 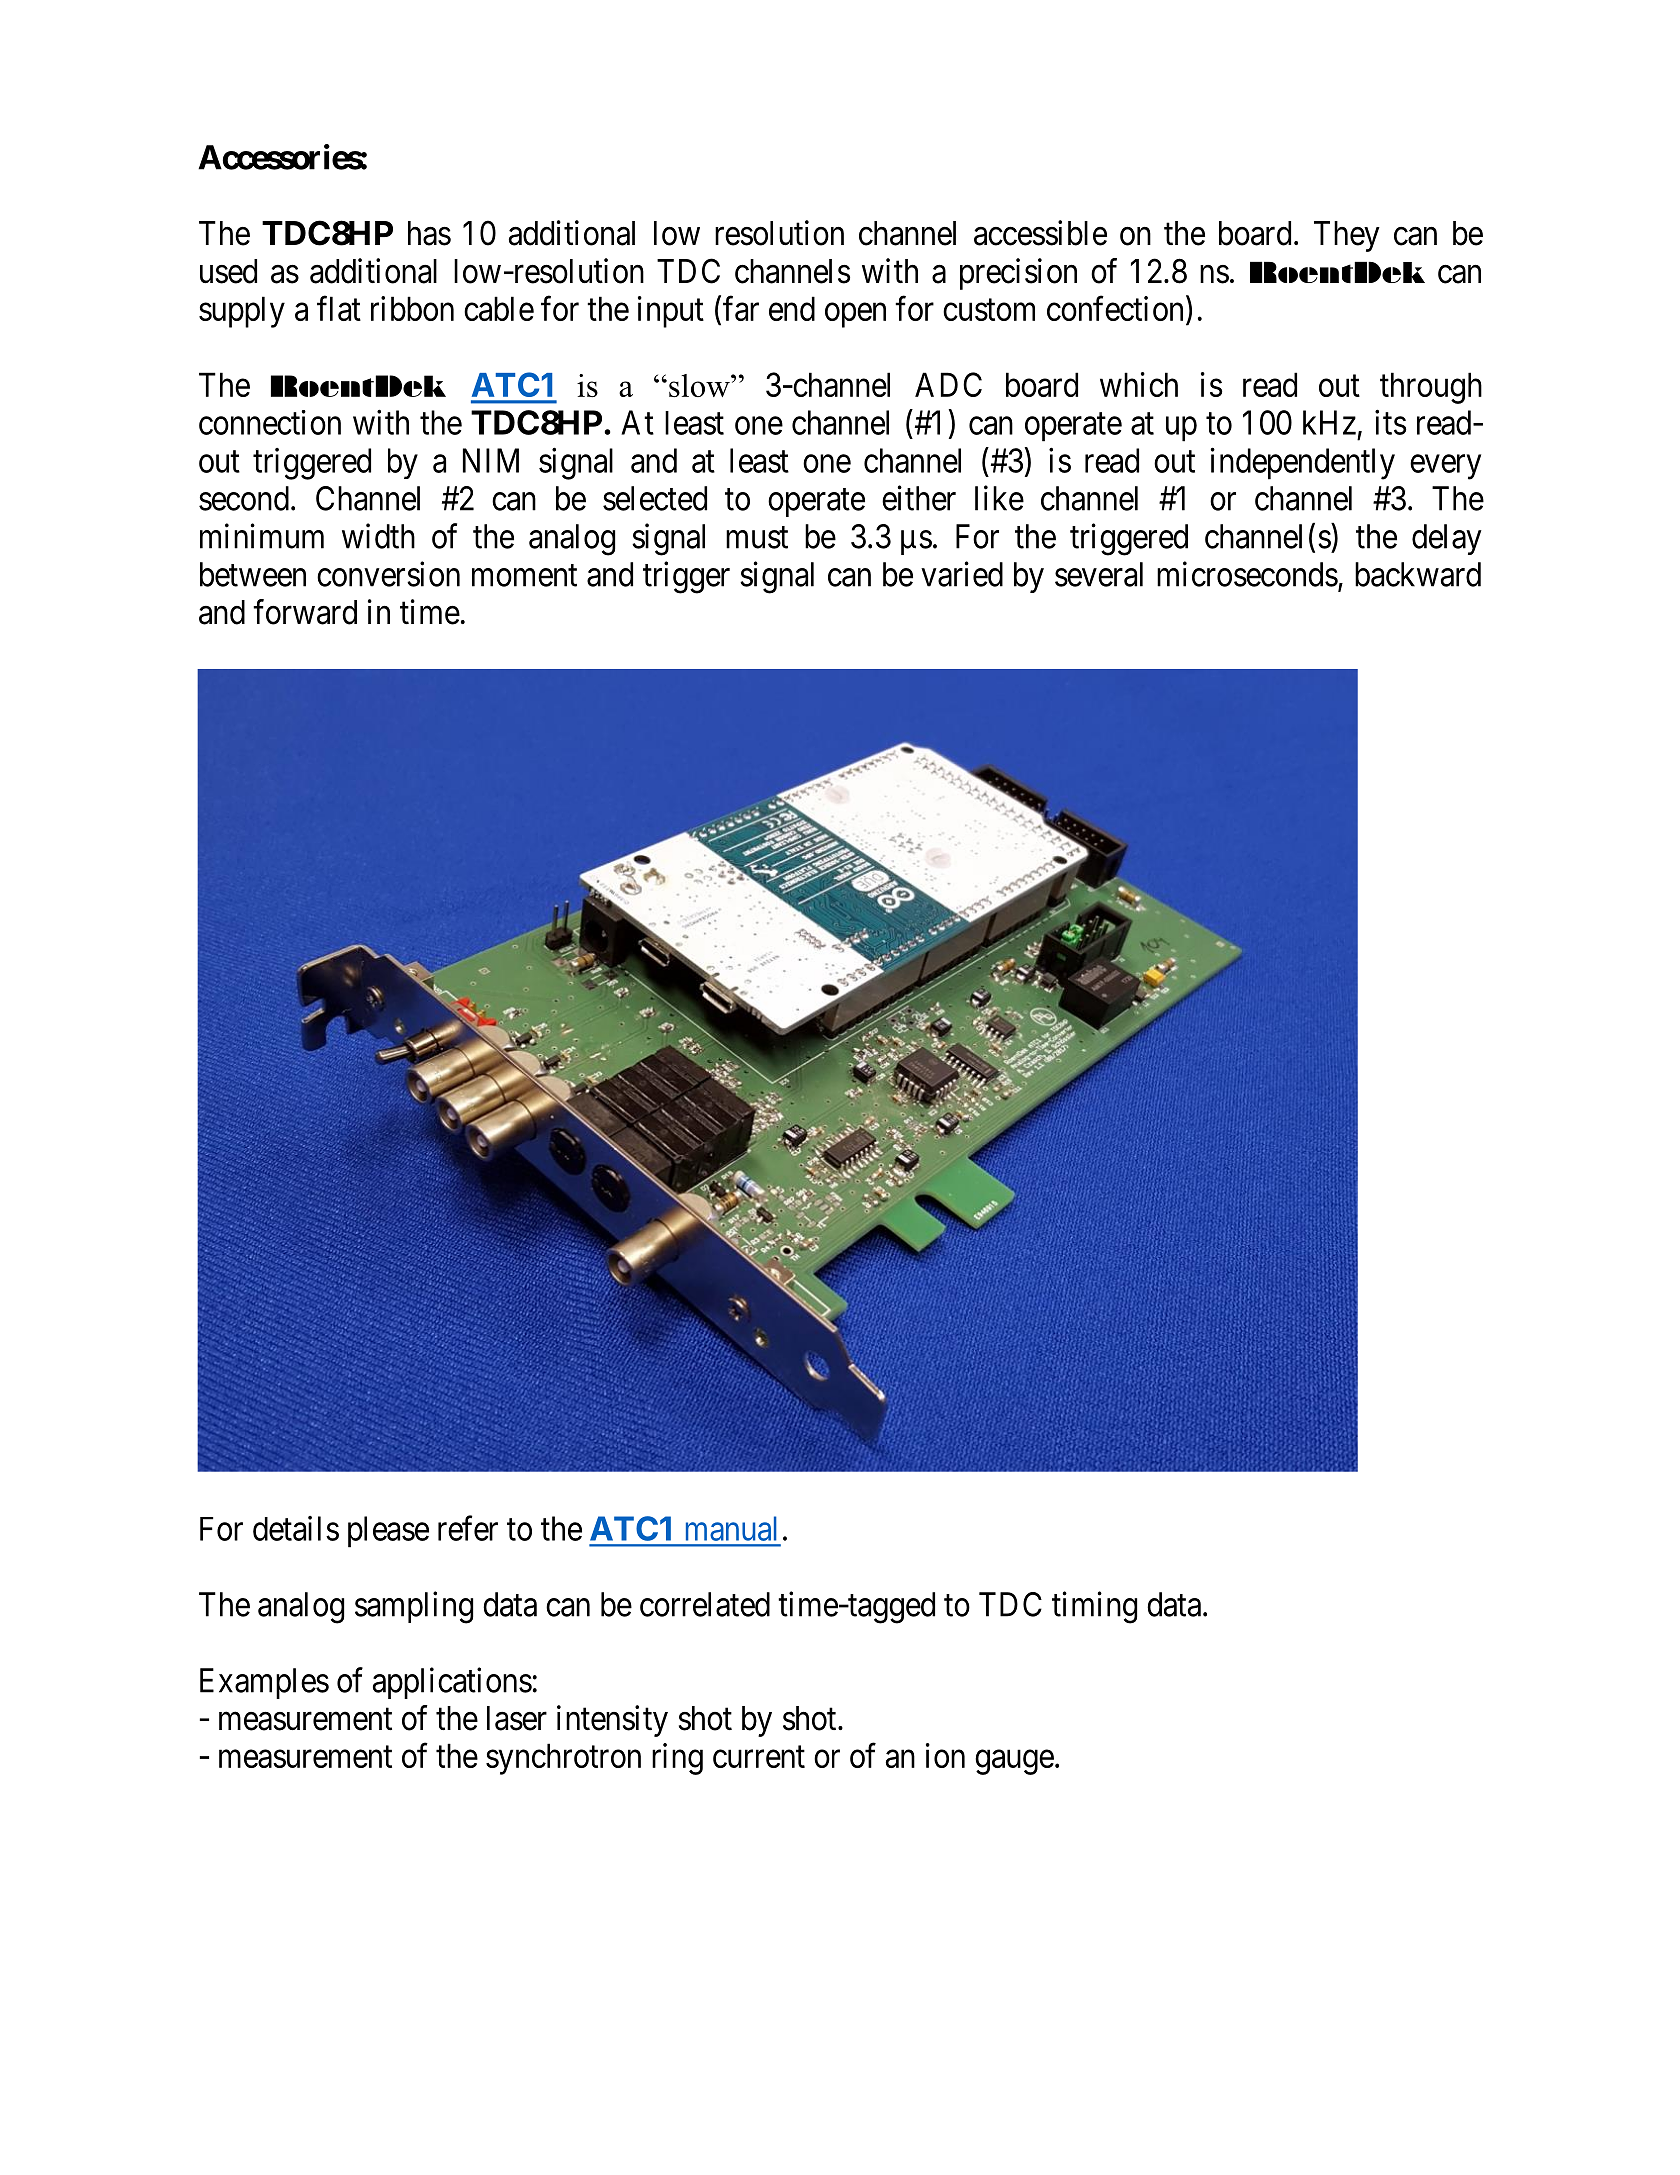 What do you see at coordinates (855, 315) in the screenshot?
I see `open` at bounding box center [855, 315].
